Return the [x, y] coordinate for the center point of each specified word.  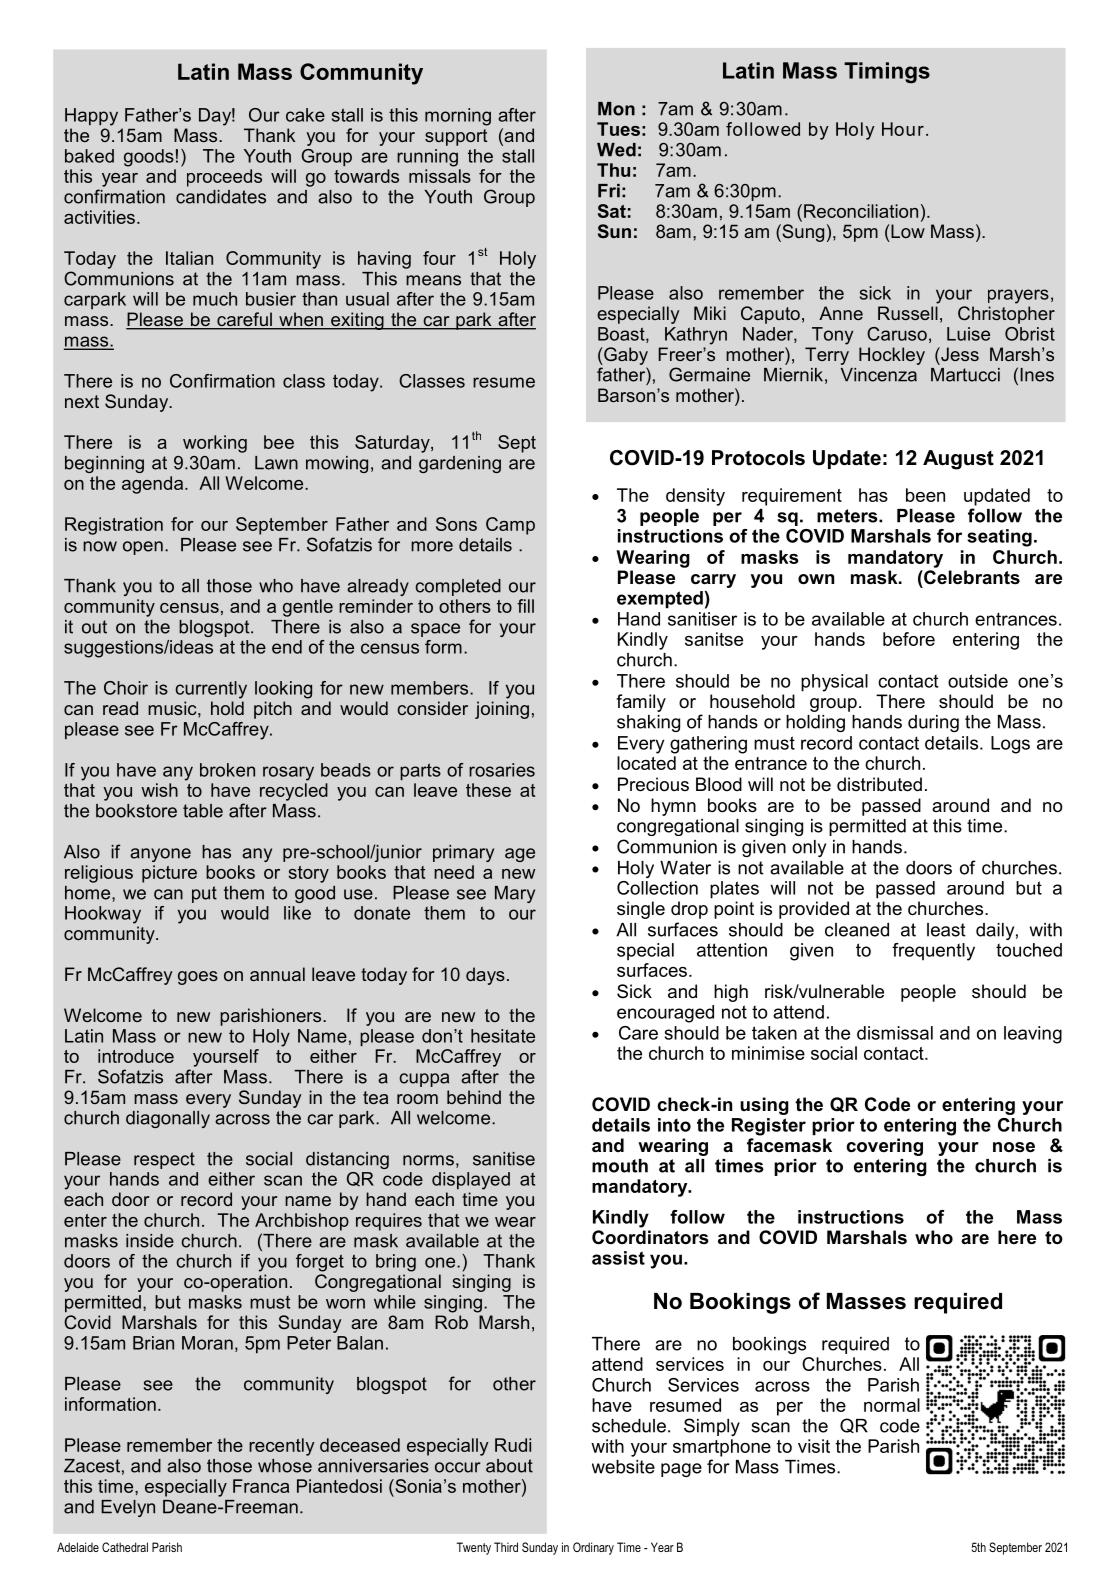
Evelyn [128, 1508]
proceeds [224, 178]
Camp [510, 526]
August [958, 460]
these [488, 790]
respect [164, 1160]
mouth [620, 1166]
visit [814, 1446]
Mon [616, 109]
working [215, 444]
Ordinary [593, 1548]
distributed [879, 784]
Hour [903, 129]
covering [884, 1147]
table [203, 811]
